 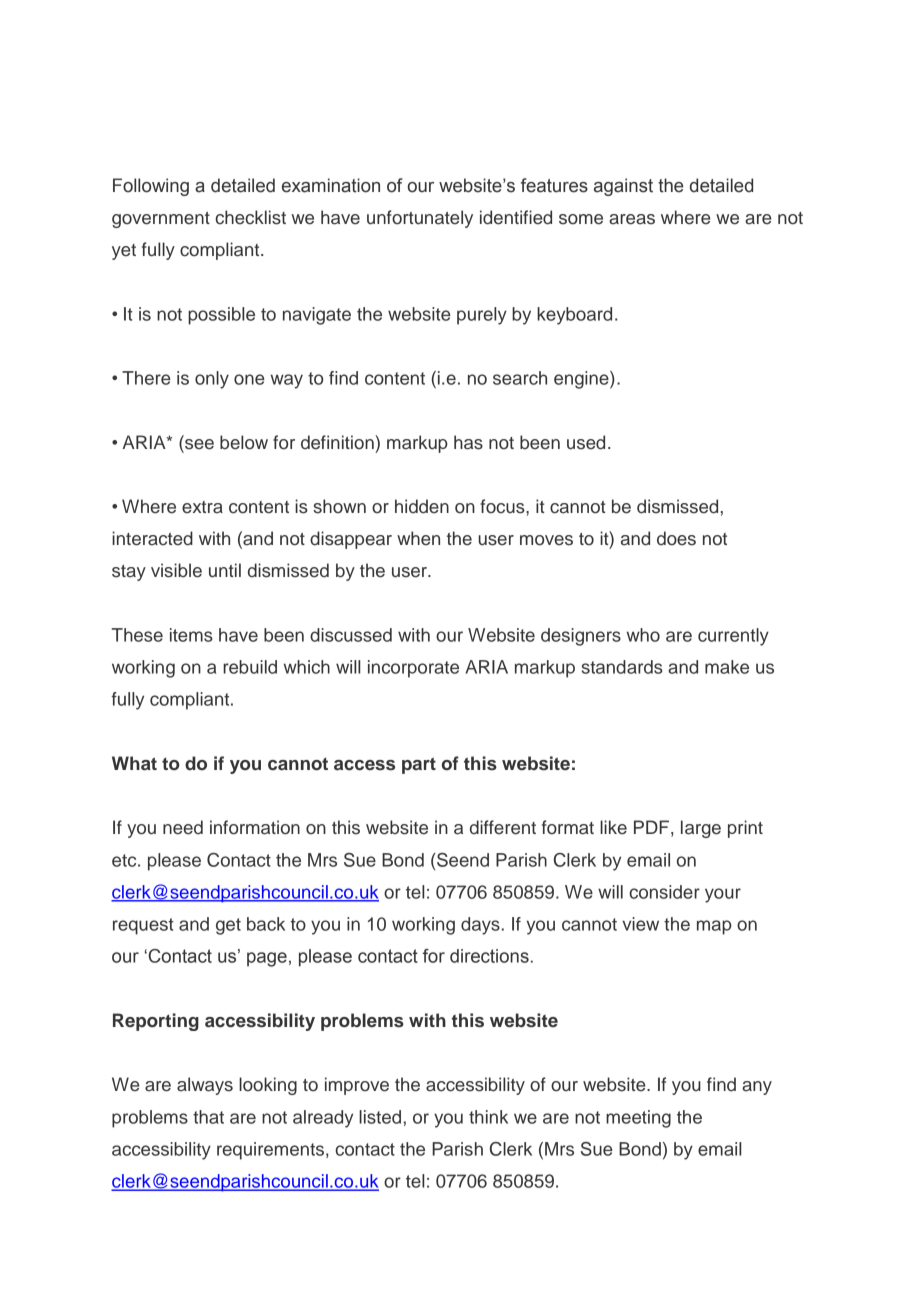 I want to click on areas, so click(x=632, y=219).
